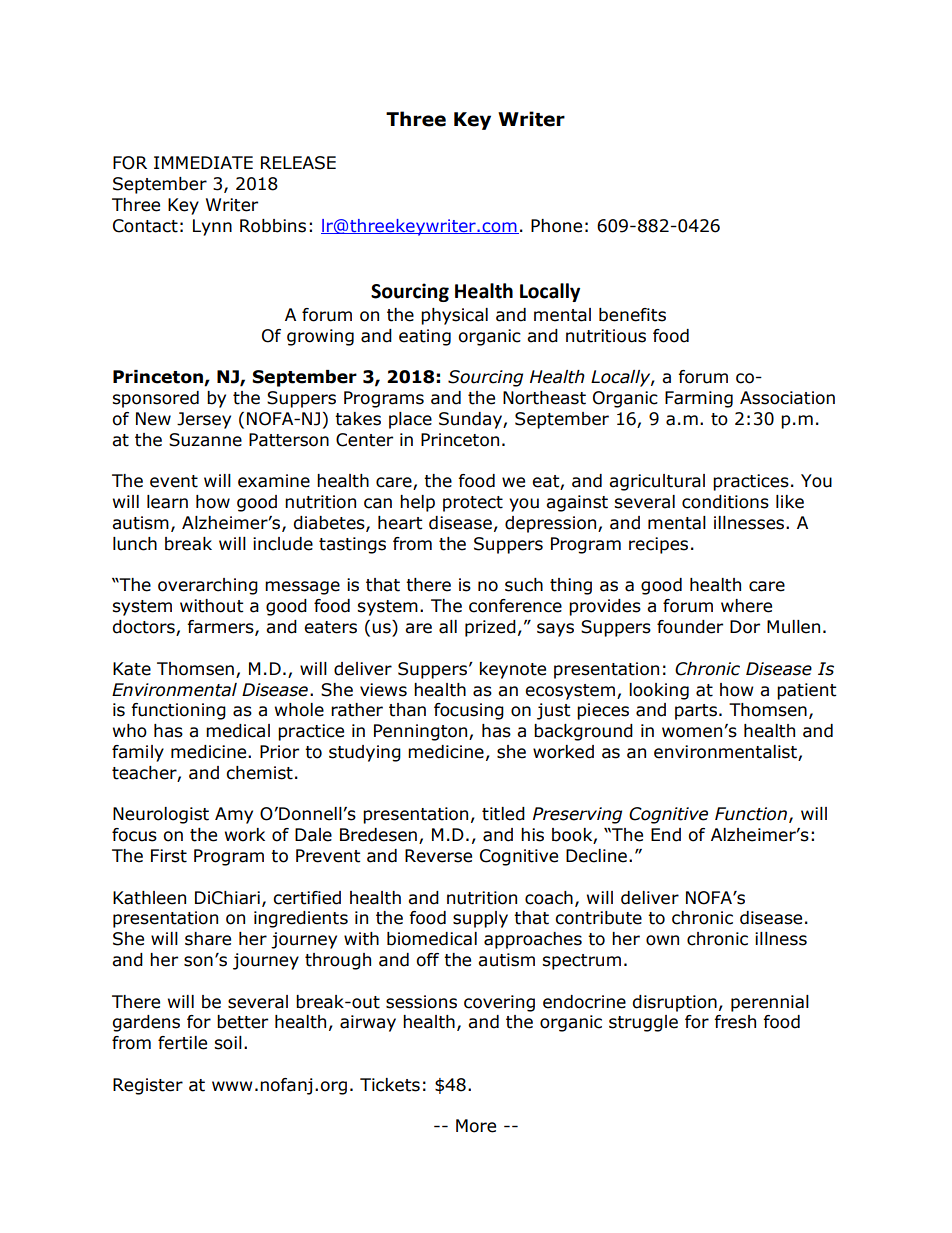  I want to click on IMMEDIATE, so click(203, 162).
